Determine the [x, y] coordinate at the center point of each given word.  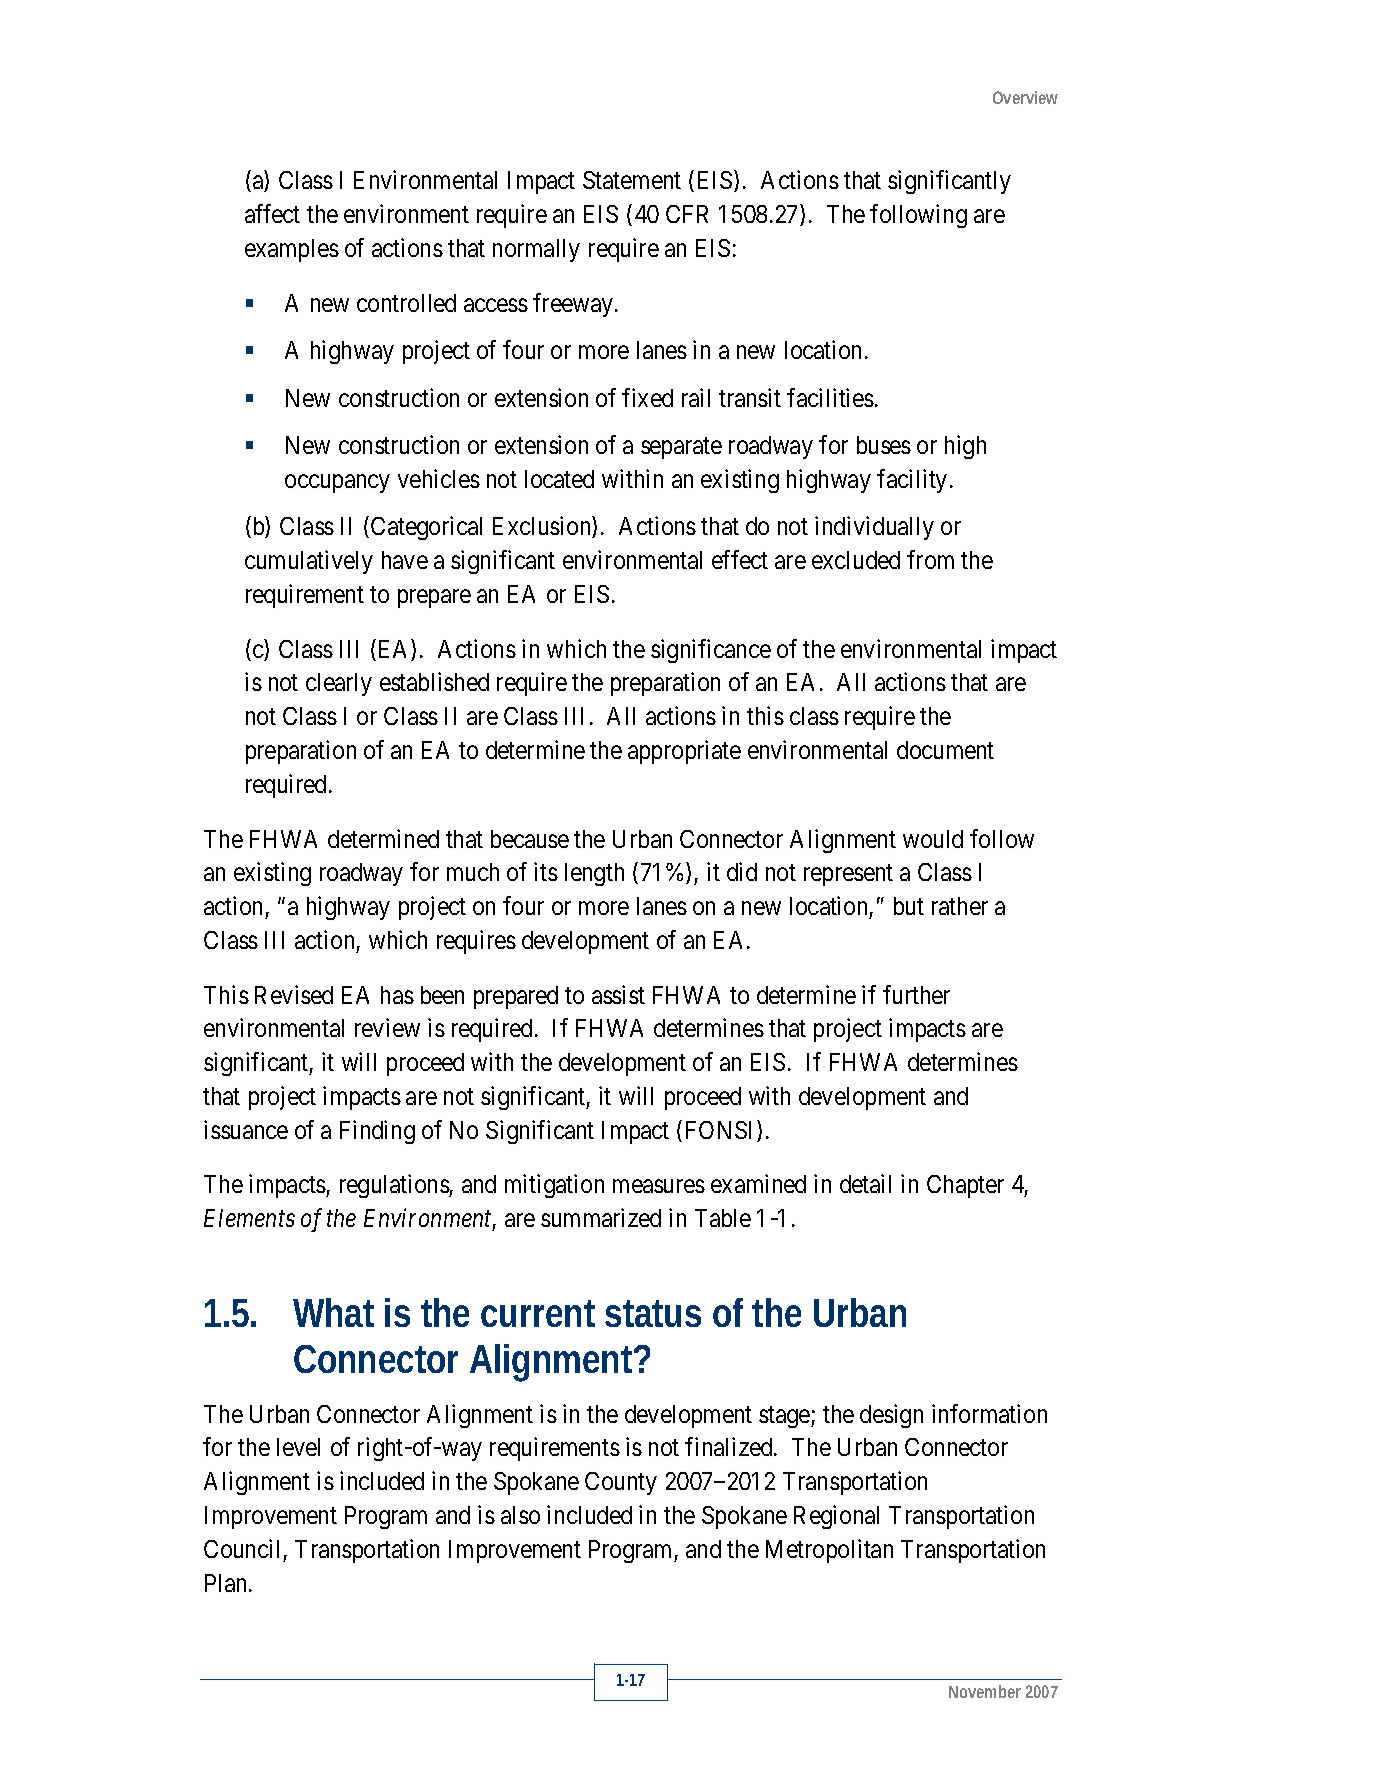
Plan [227, 1583]
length [594, 874]
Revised [294, 994]
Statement [632, 180]
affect [272, 213]
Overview [1025, 97]
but [909, 906]
